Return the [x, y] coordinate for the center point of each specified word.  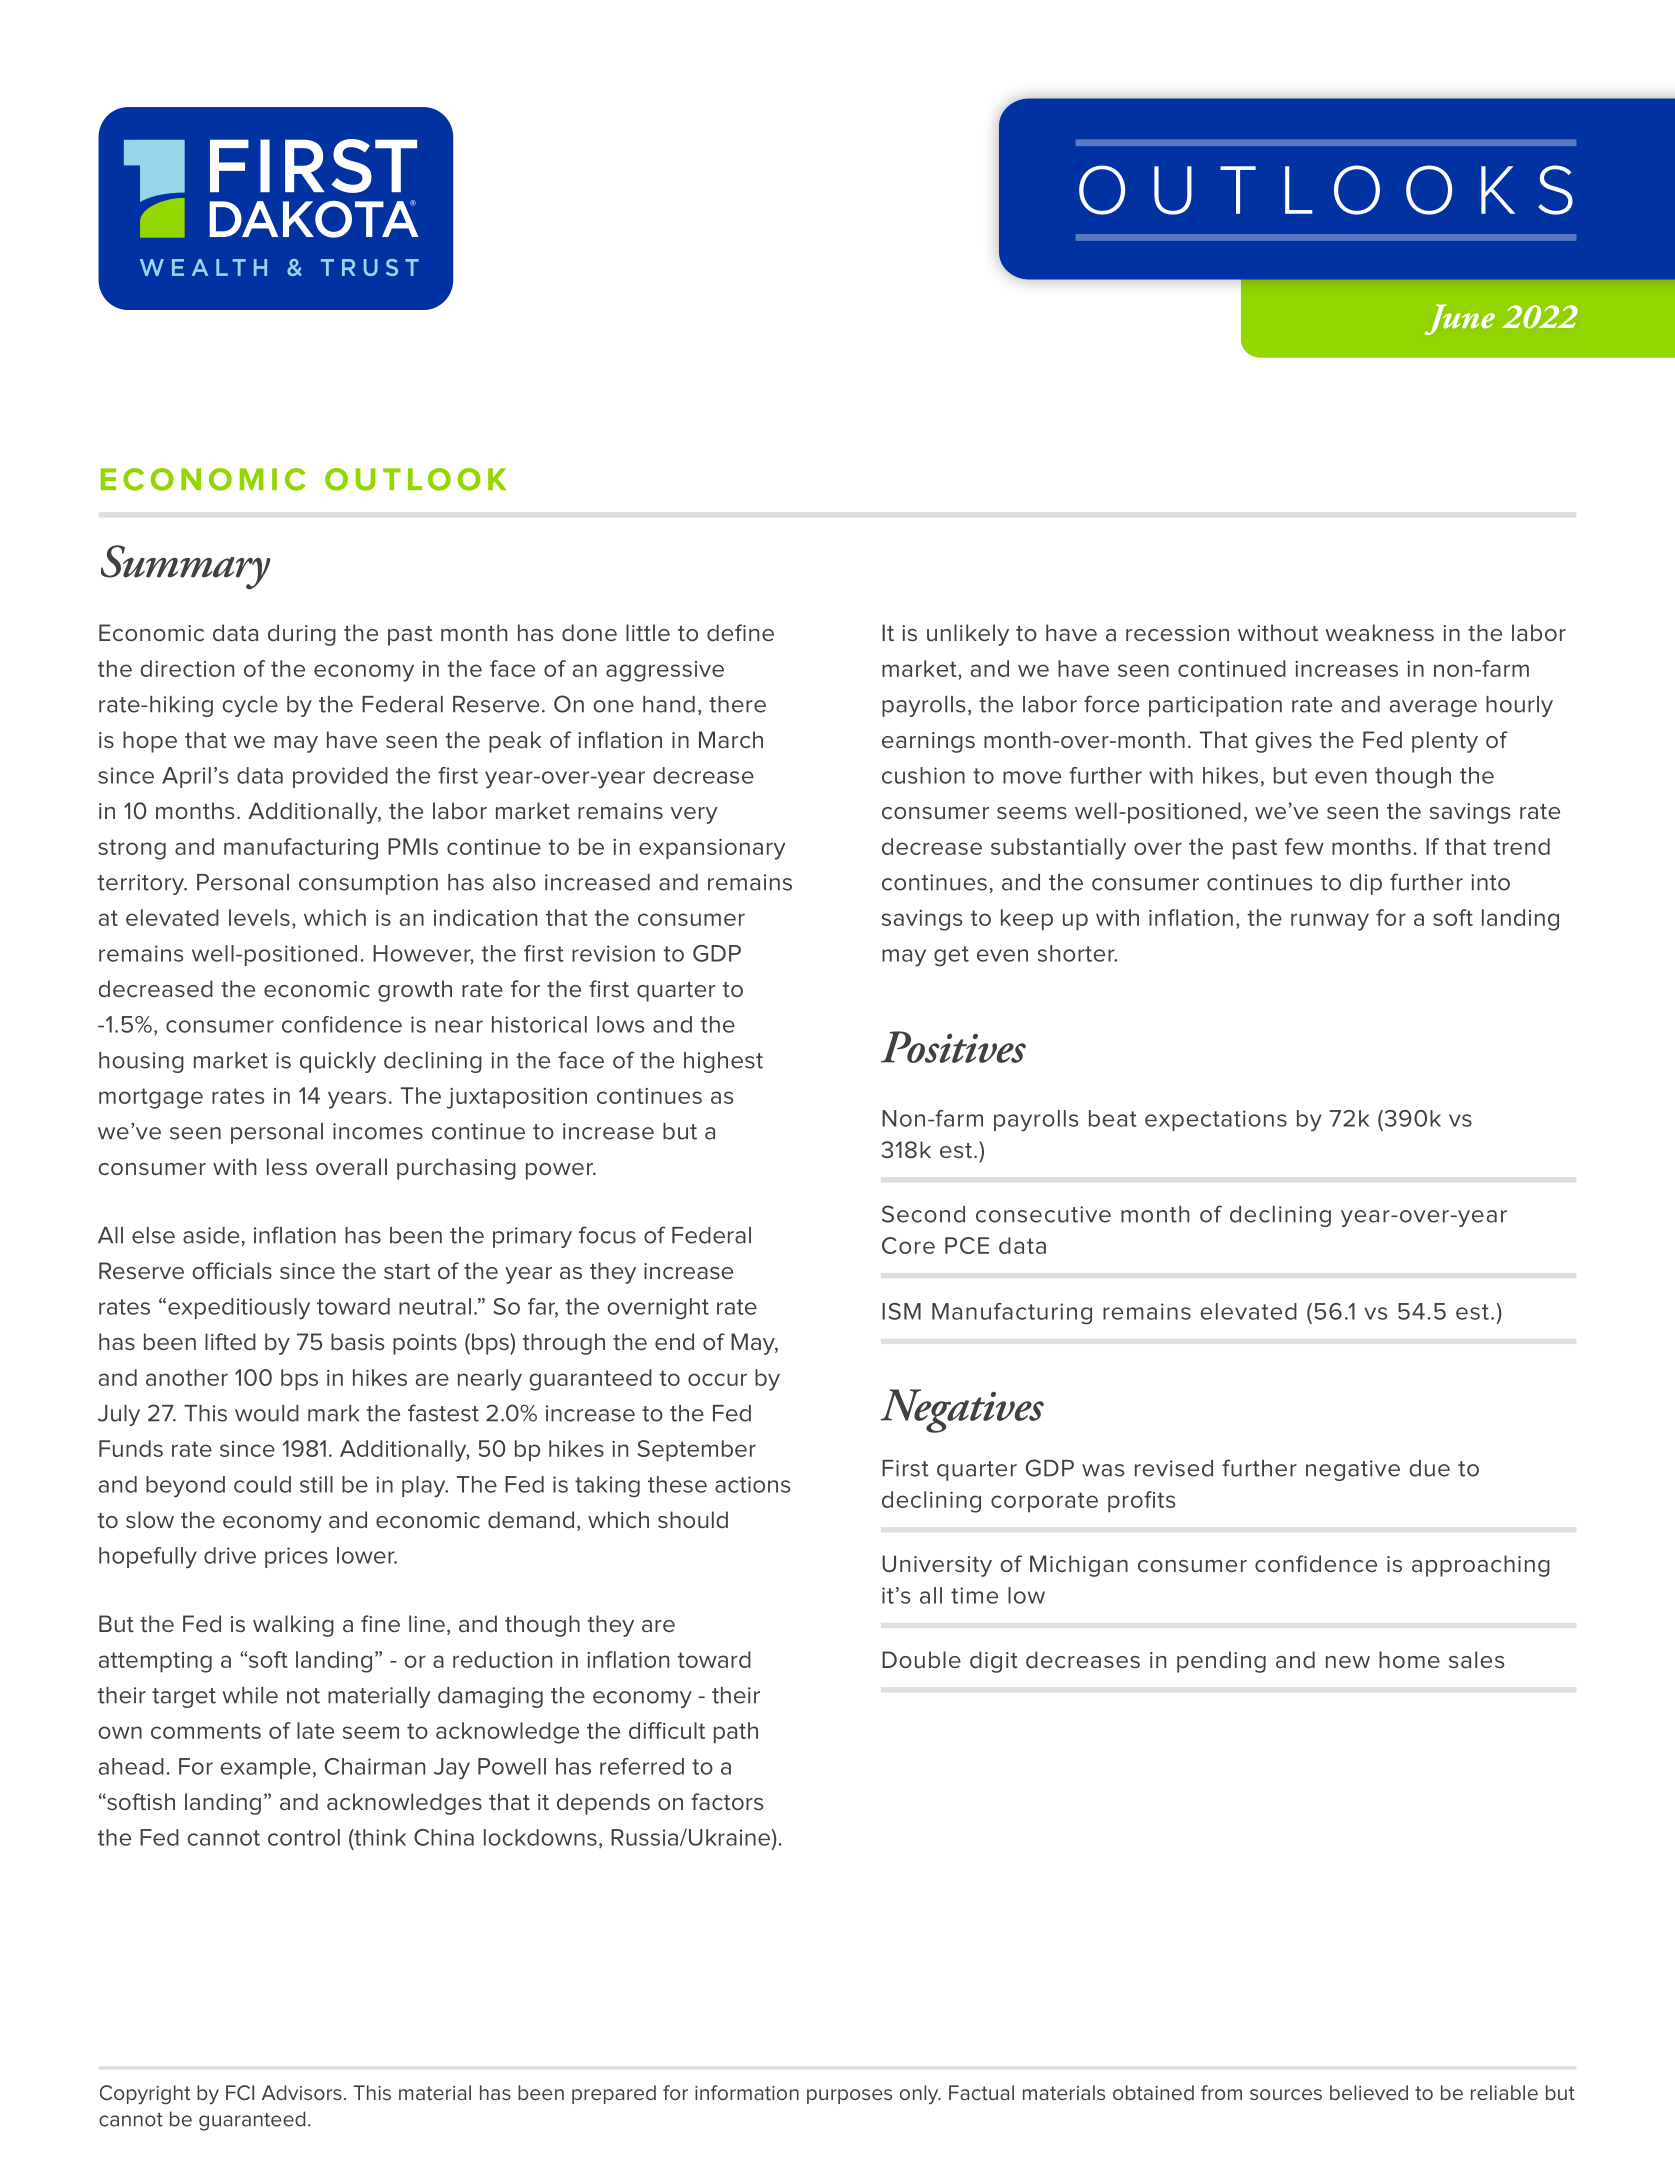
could [262, 1484]
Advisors [302, 2092]
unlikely [968, 635]
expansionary [712, 849]
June [1459, 319]
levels [259, 917]
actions [752, 1484]
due [1429, 1468]
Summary [186, 567]
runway [1330, 922]
